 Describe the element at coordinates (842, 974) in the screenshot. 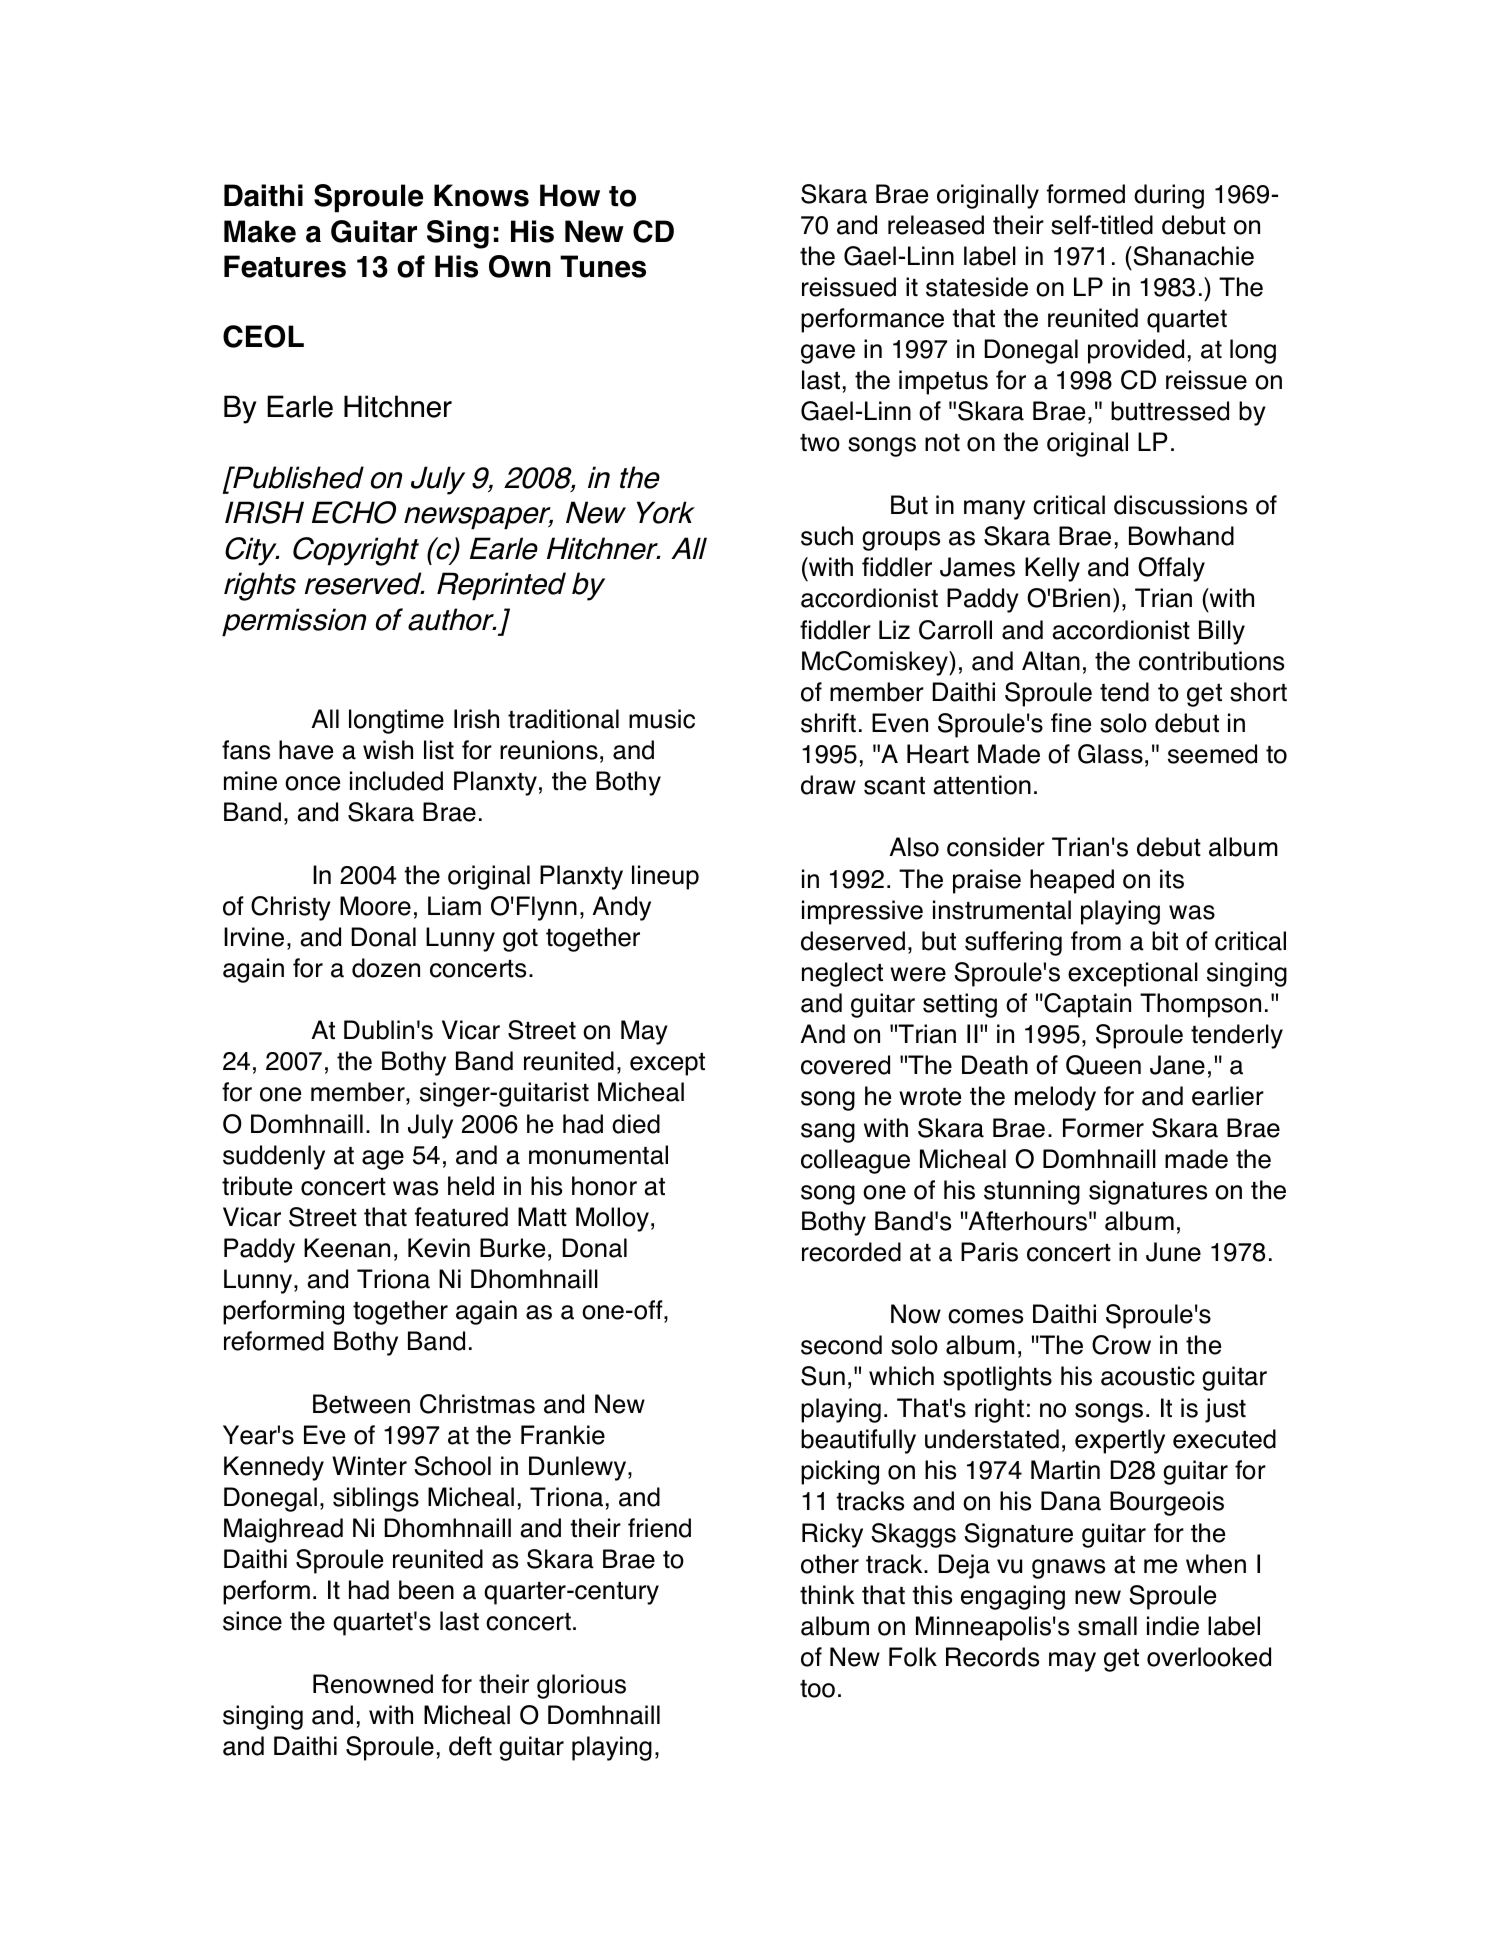

I see `neglect` at that location.
